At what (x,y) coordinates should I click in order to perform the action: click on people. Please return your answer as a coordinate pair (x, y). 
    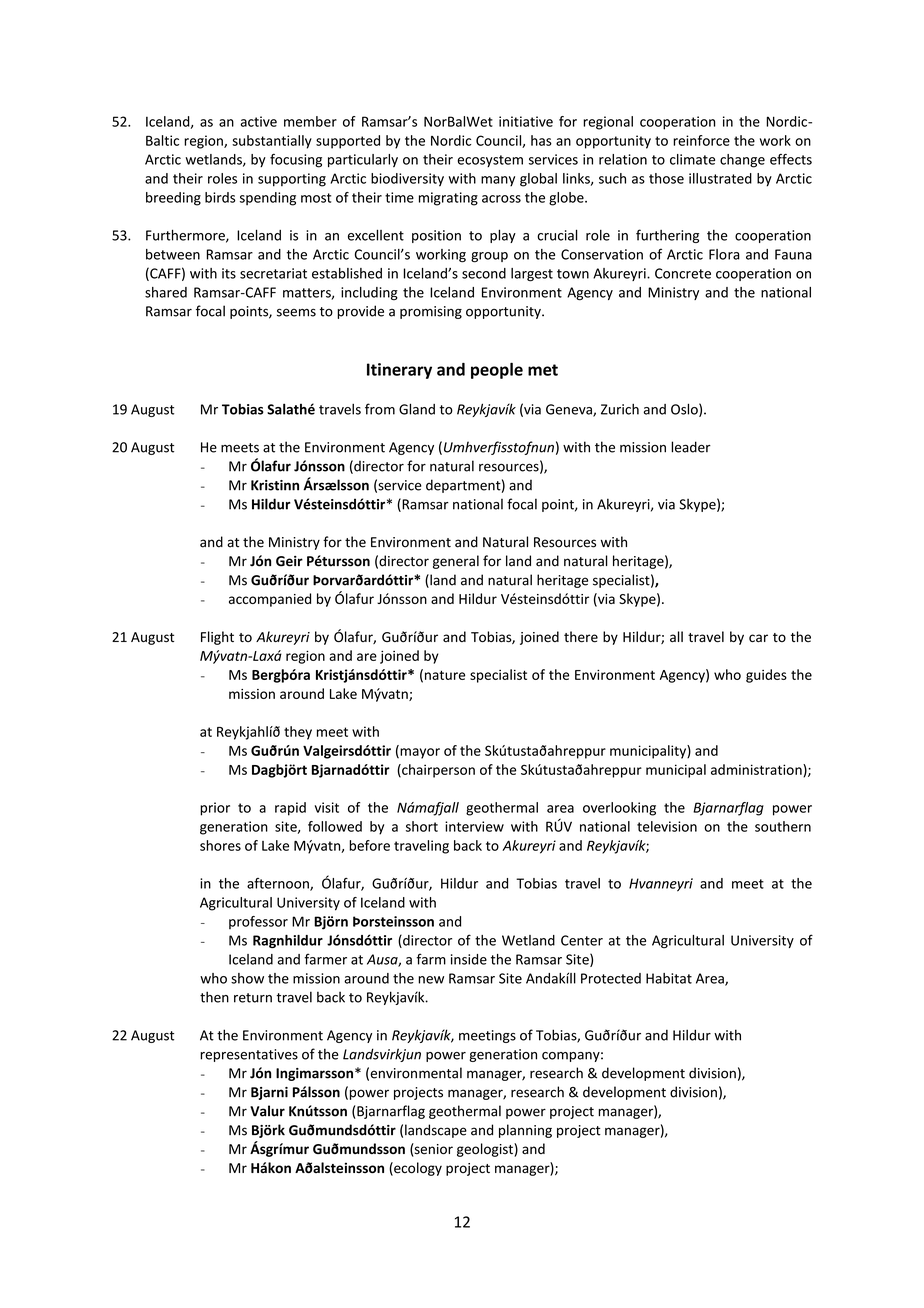
    Looking at the image, I should click on (497, 370).
